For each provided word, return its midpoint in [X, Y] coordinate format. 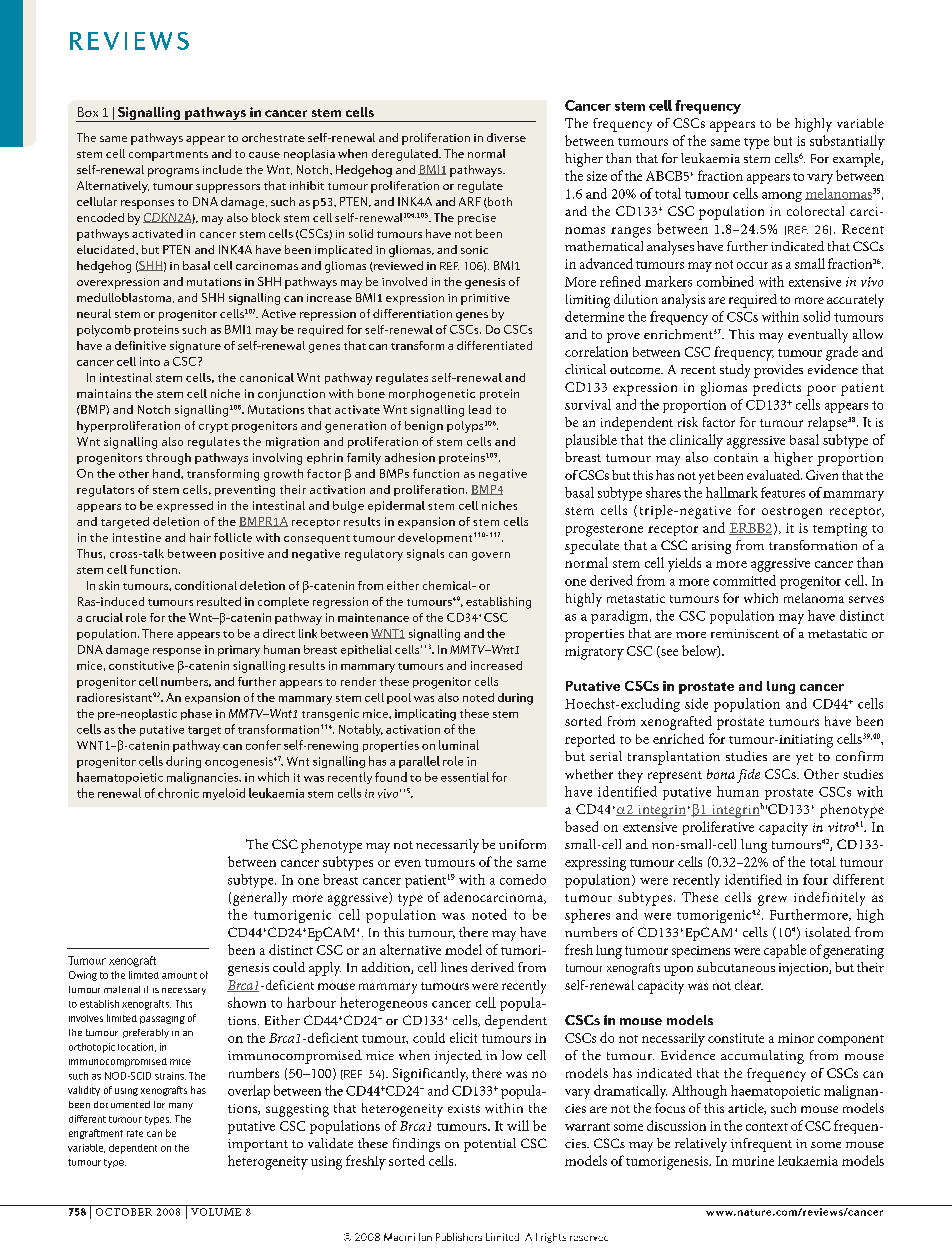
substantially [847, 142]
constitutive [141, 665]
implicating [425, 715]
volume [216, 1212]
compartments [168, 156]
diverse [506, 137]
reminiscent [745, 633]
